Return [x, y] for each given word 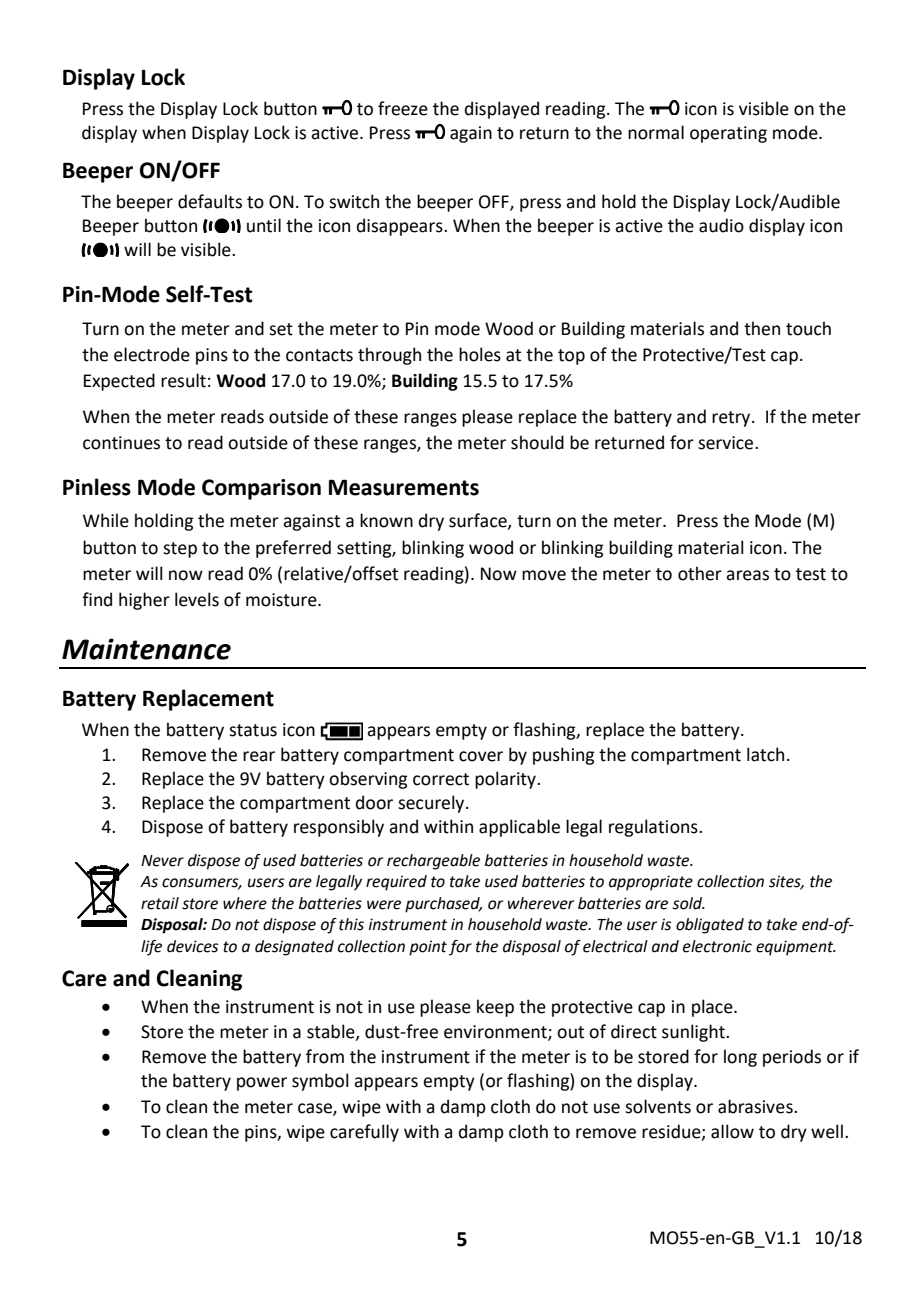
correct [441, 779]
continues [121, 443]
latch [765, 754]
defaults [210, 201]
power [262, 1084]
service [727, 443]
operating [728, 134]
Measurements [404, 487]
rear [259, 756]
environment [496, 1033]
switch [354, 201]
